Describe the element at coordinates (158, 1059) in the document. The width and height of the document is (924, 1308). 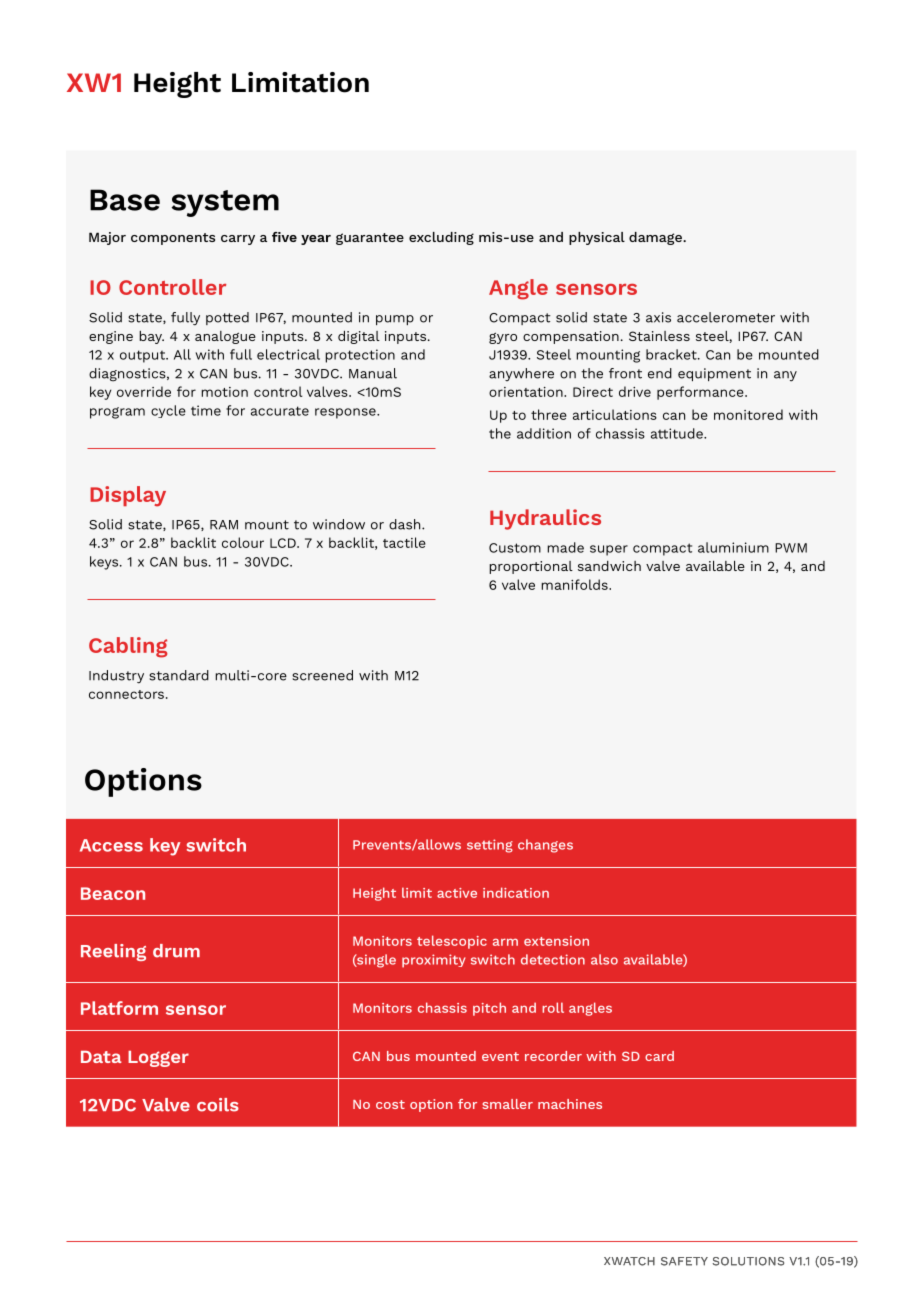
I see `Logger` at that location.
